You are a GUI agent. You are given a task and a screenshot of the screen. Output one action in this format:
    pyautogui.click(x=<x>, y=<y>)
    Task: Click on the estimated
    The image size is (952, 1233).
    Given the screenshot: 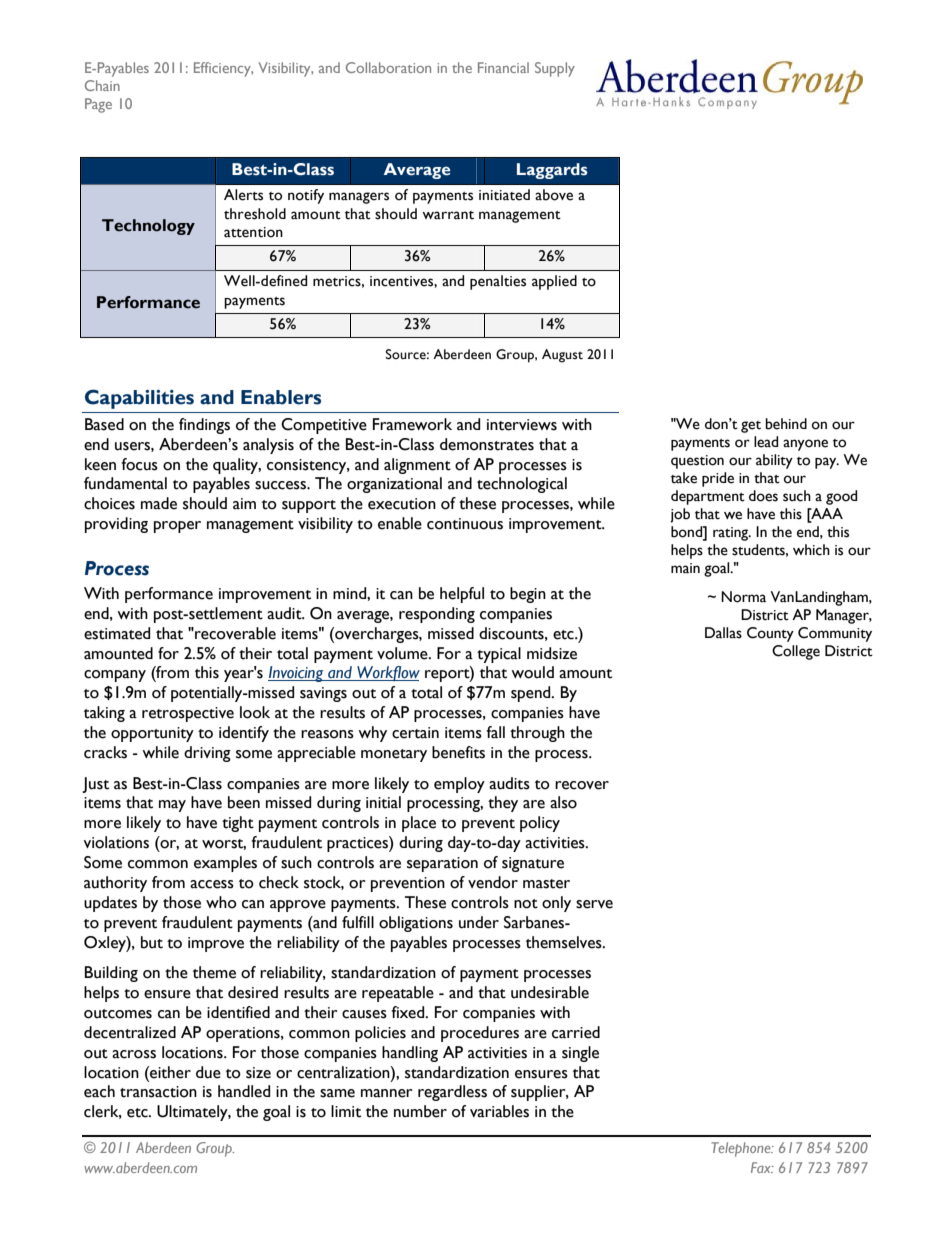 What is the action you would take?
    pyautogui.click(x=117, y=633)
